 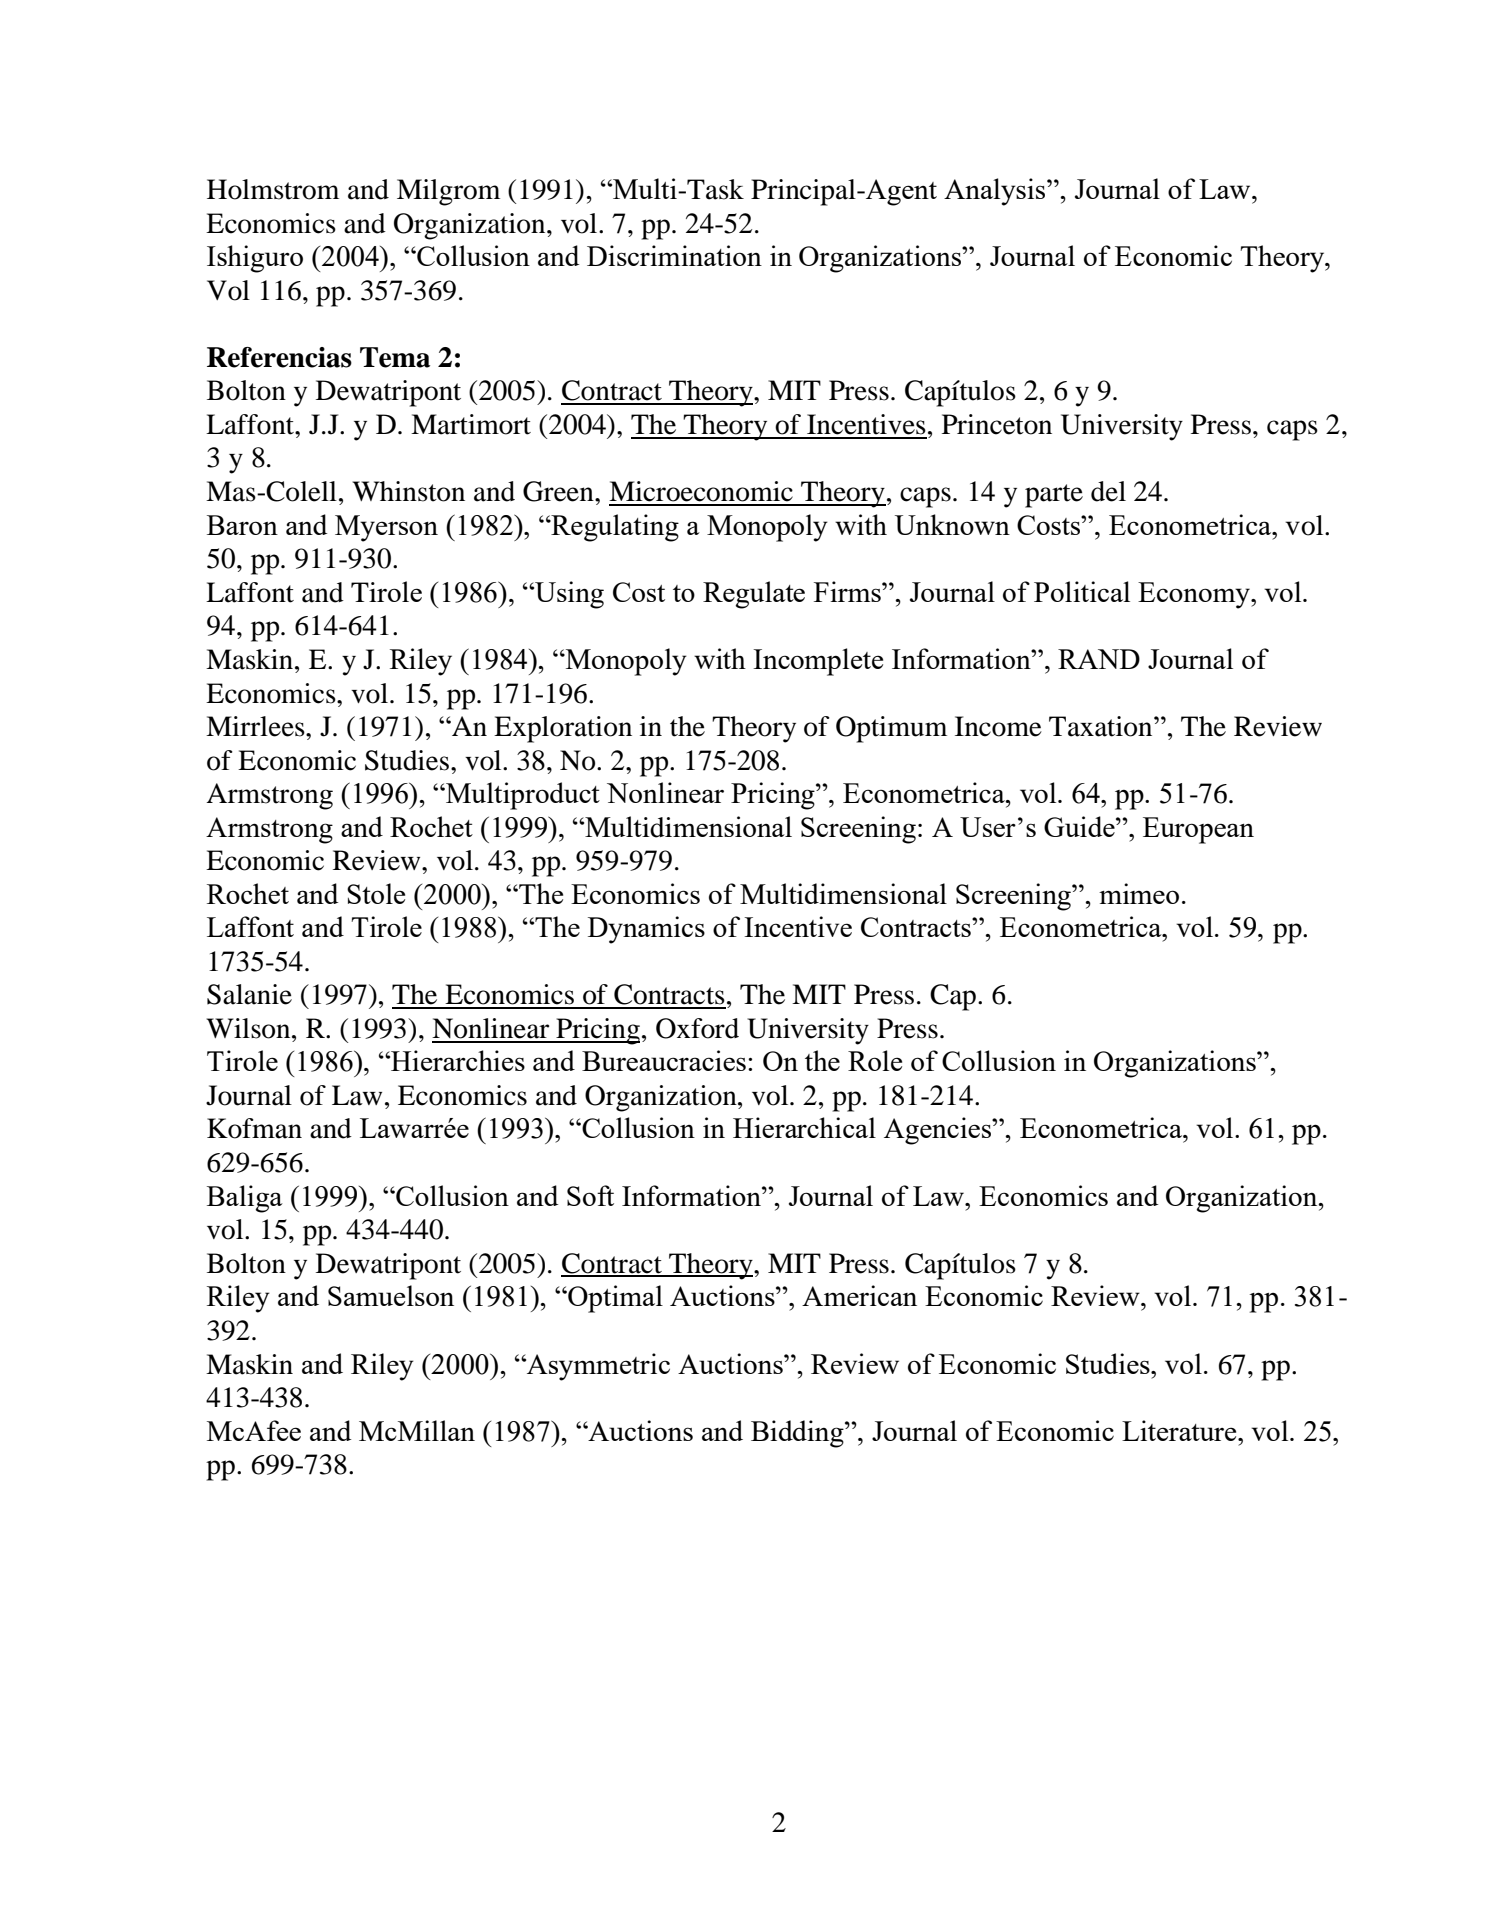 What do you see at coordinates (376, 893) in the document?
I see `Stole` at bounding box center [376, 893].
